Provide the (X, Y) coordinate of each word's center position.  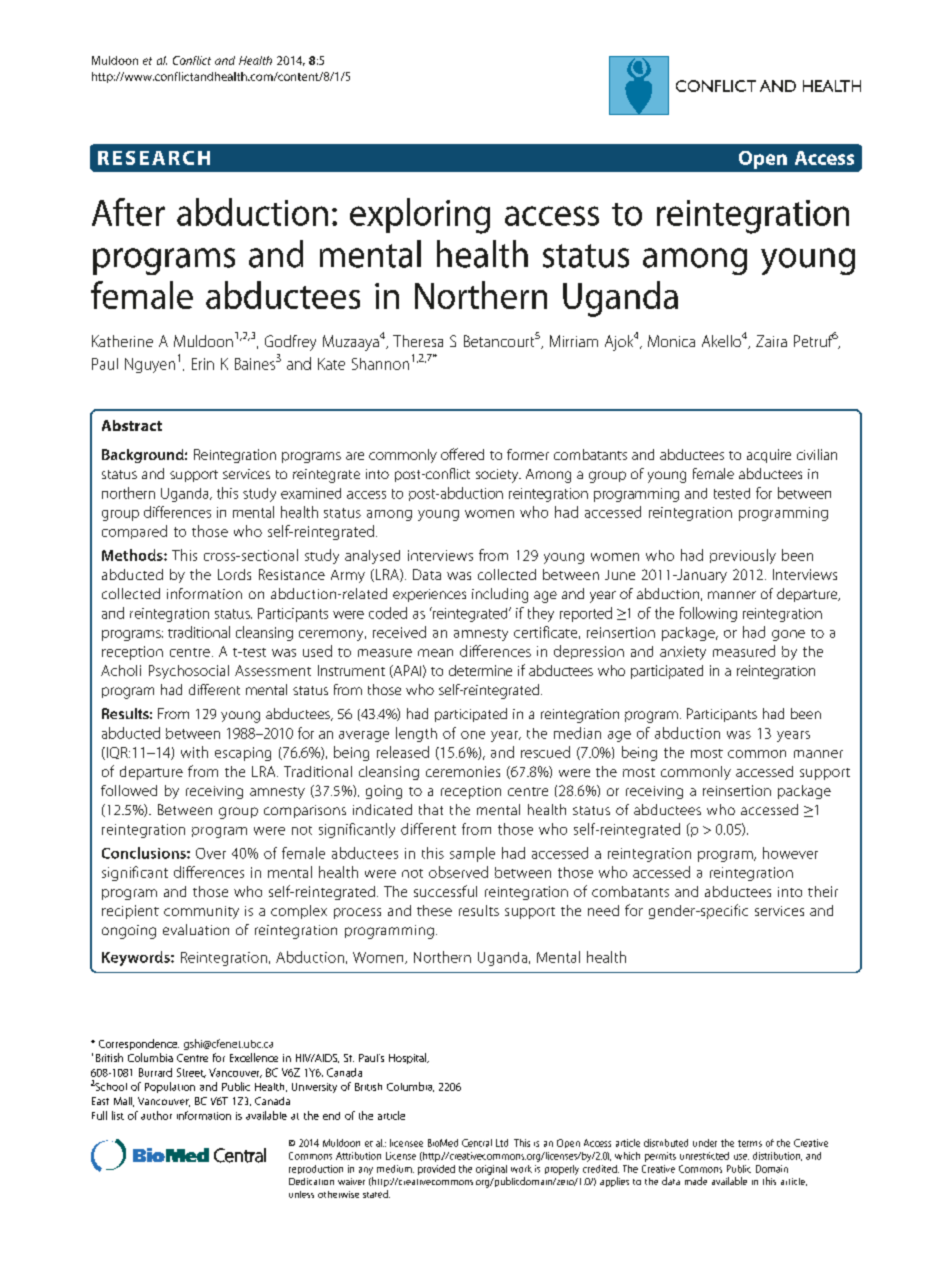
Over (211, 853)
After (128, 212)
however (790, 853)
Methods (133, 555)
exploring (420, 216)
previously (743, 556)
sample (472, 854)
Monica (671, 341)
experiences (429, 595)
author (156, 1115)
